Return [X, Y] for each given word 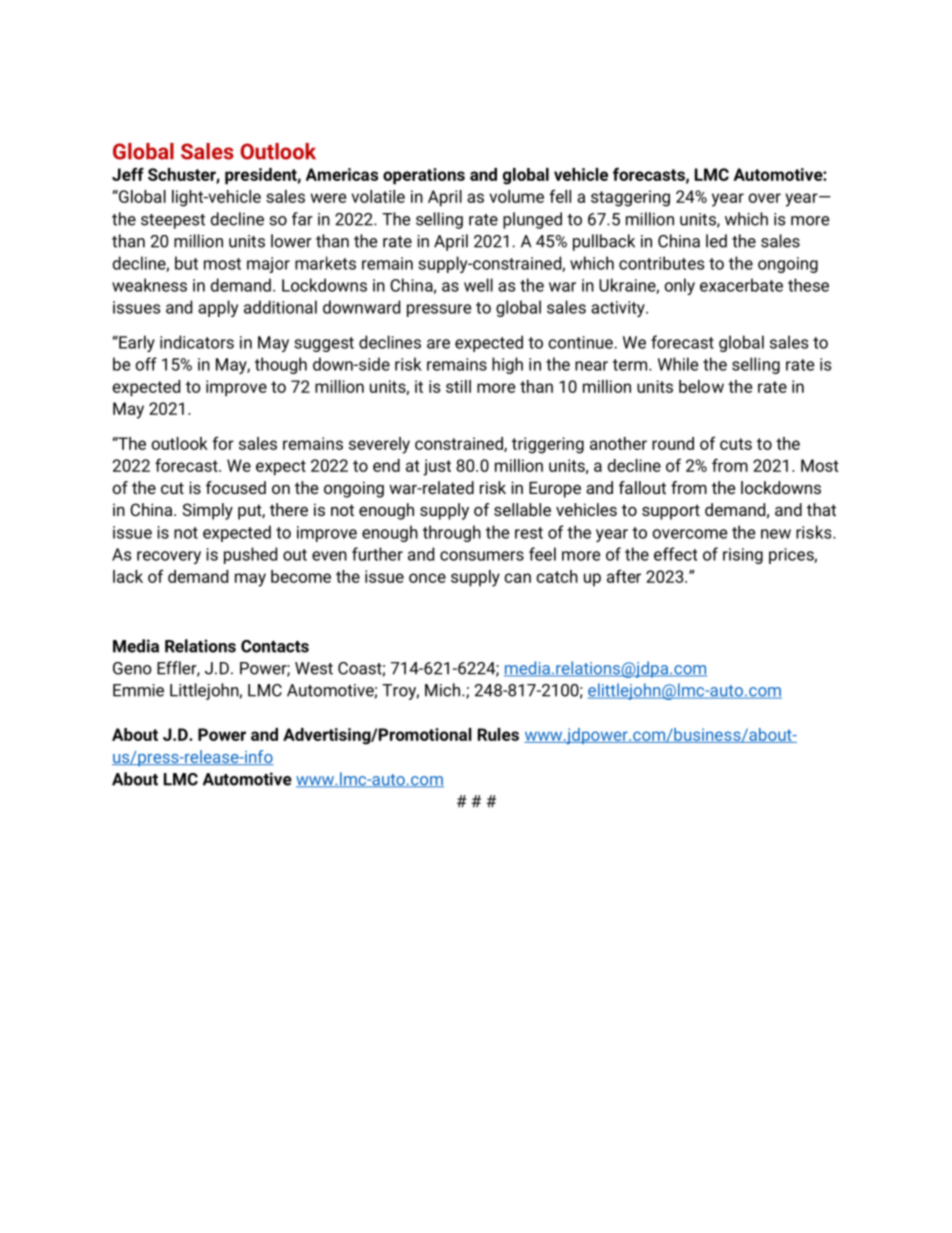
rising [743, 556]
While [678, 364]
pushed [250, 555]
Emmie [138, 690]
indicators [197, 342]
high [507, 365]
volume [517, 196]
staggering [630, 198]
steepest [173, 221]
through [452, 533]
